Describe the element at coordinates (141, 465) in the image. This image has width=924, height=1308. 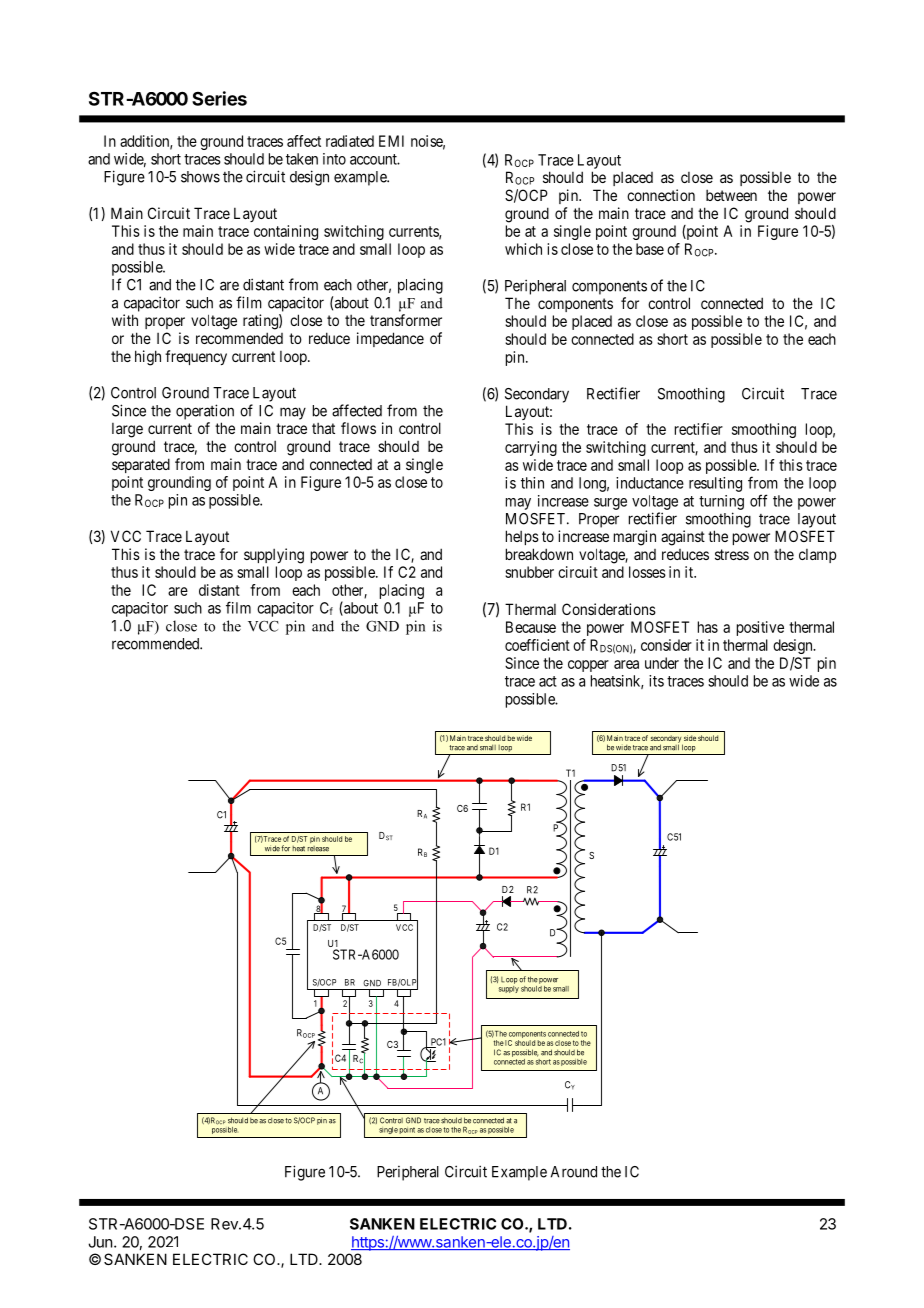
I see `separated` at that location.
